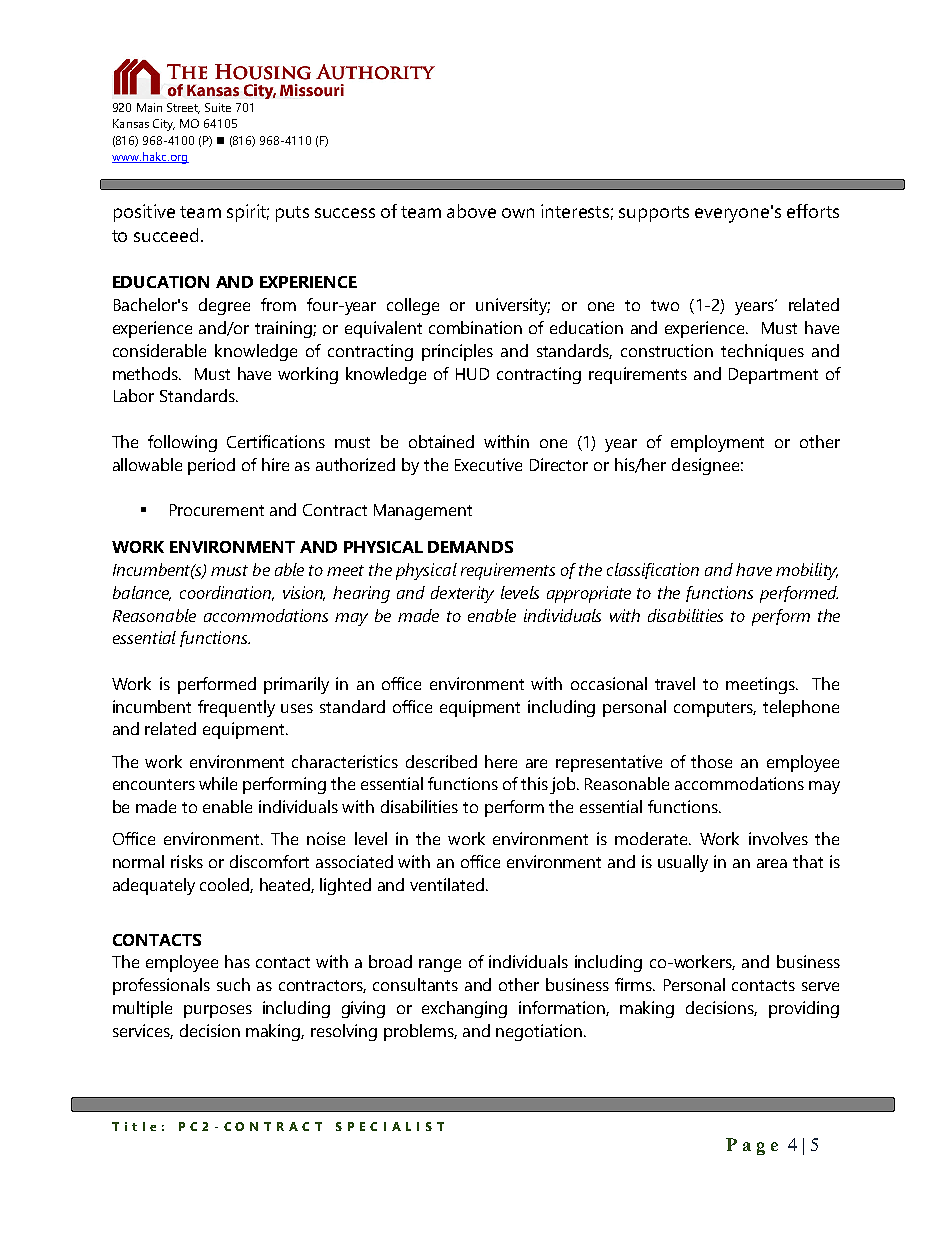 The height and width of the page is (1233, 952). Describe the element at coordinates (471, 211) in the page. I see `above` at that location.
